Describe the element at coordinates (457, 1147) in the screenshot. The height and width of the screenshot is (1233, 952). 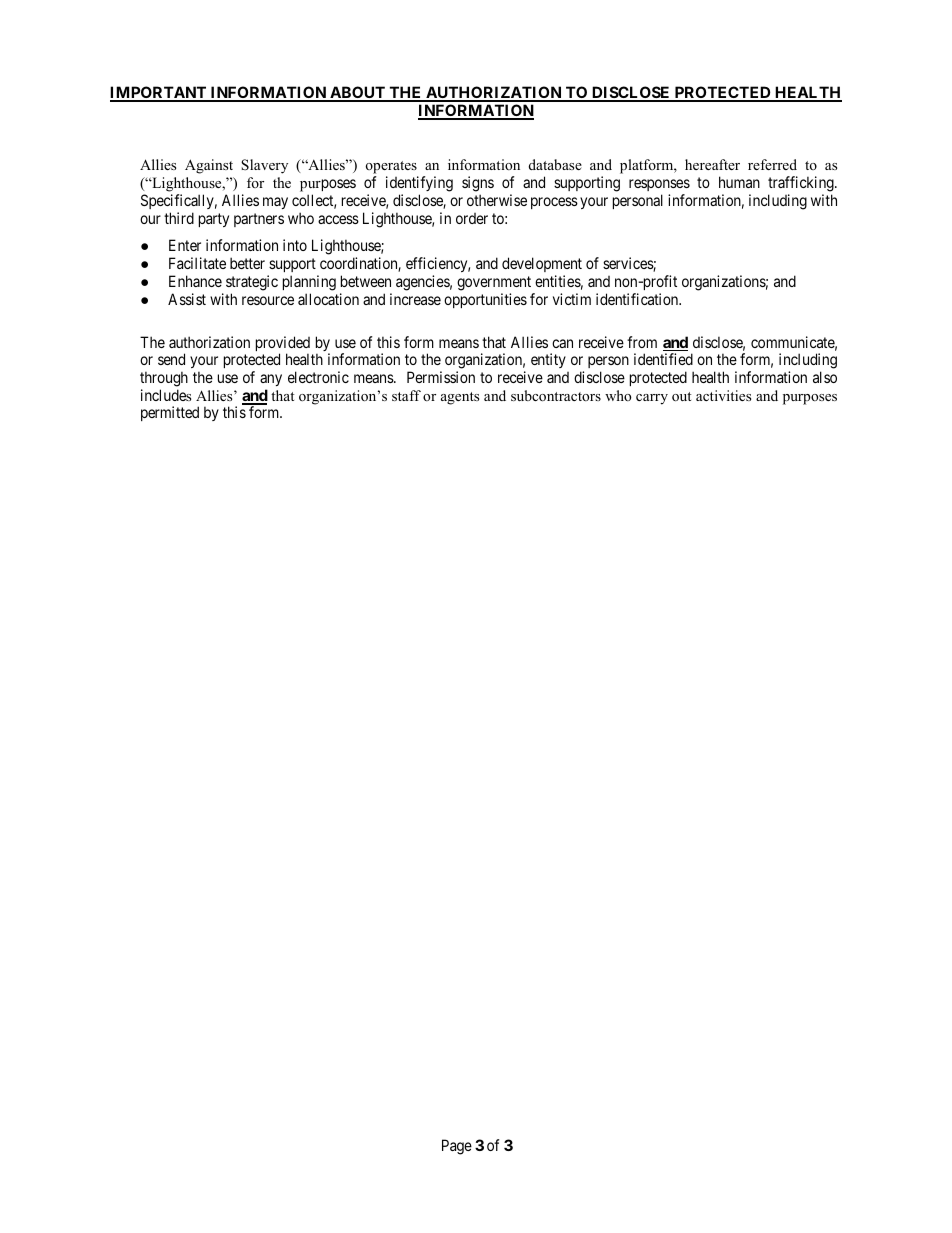
I see `Page` at that location.
